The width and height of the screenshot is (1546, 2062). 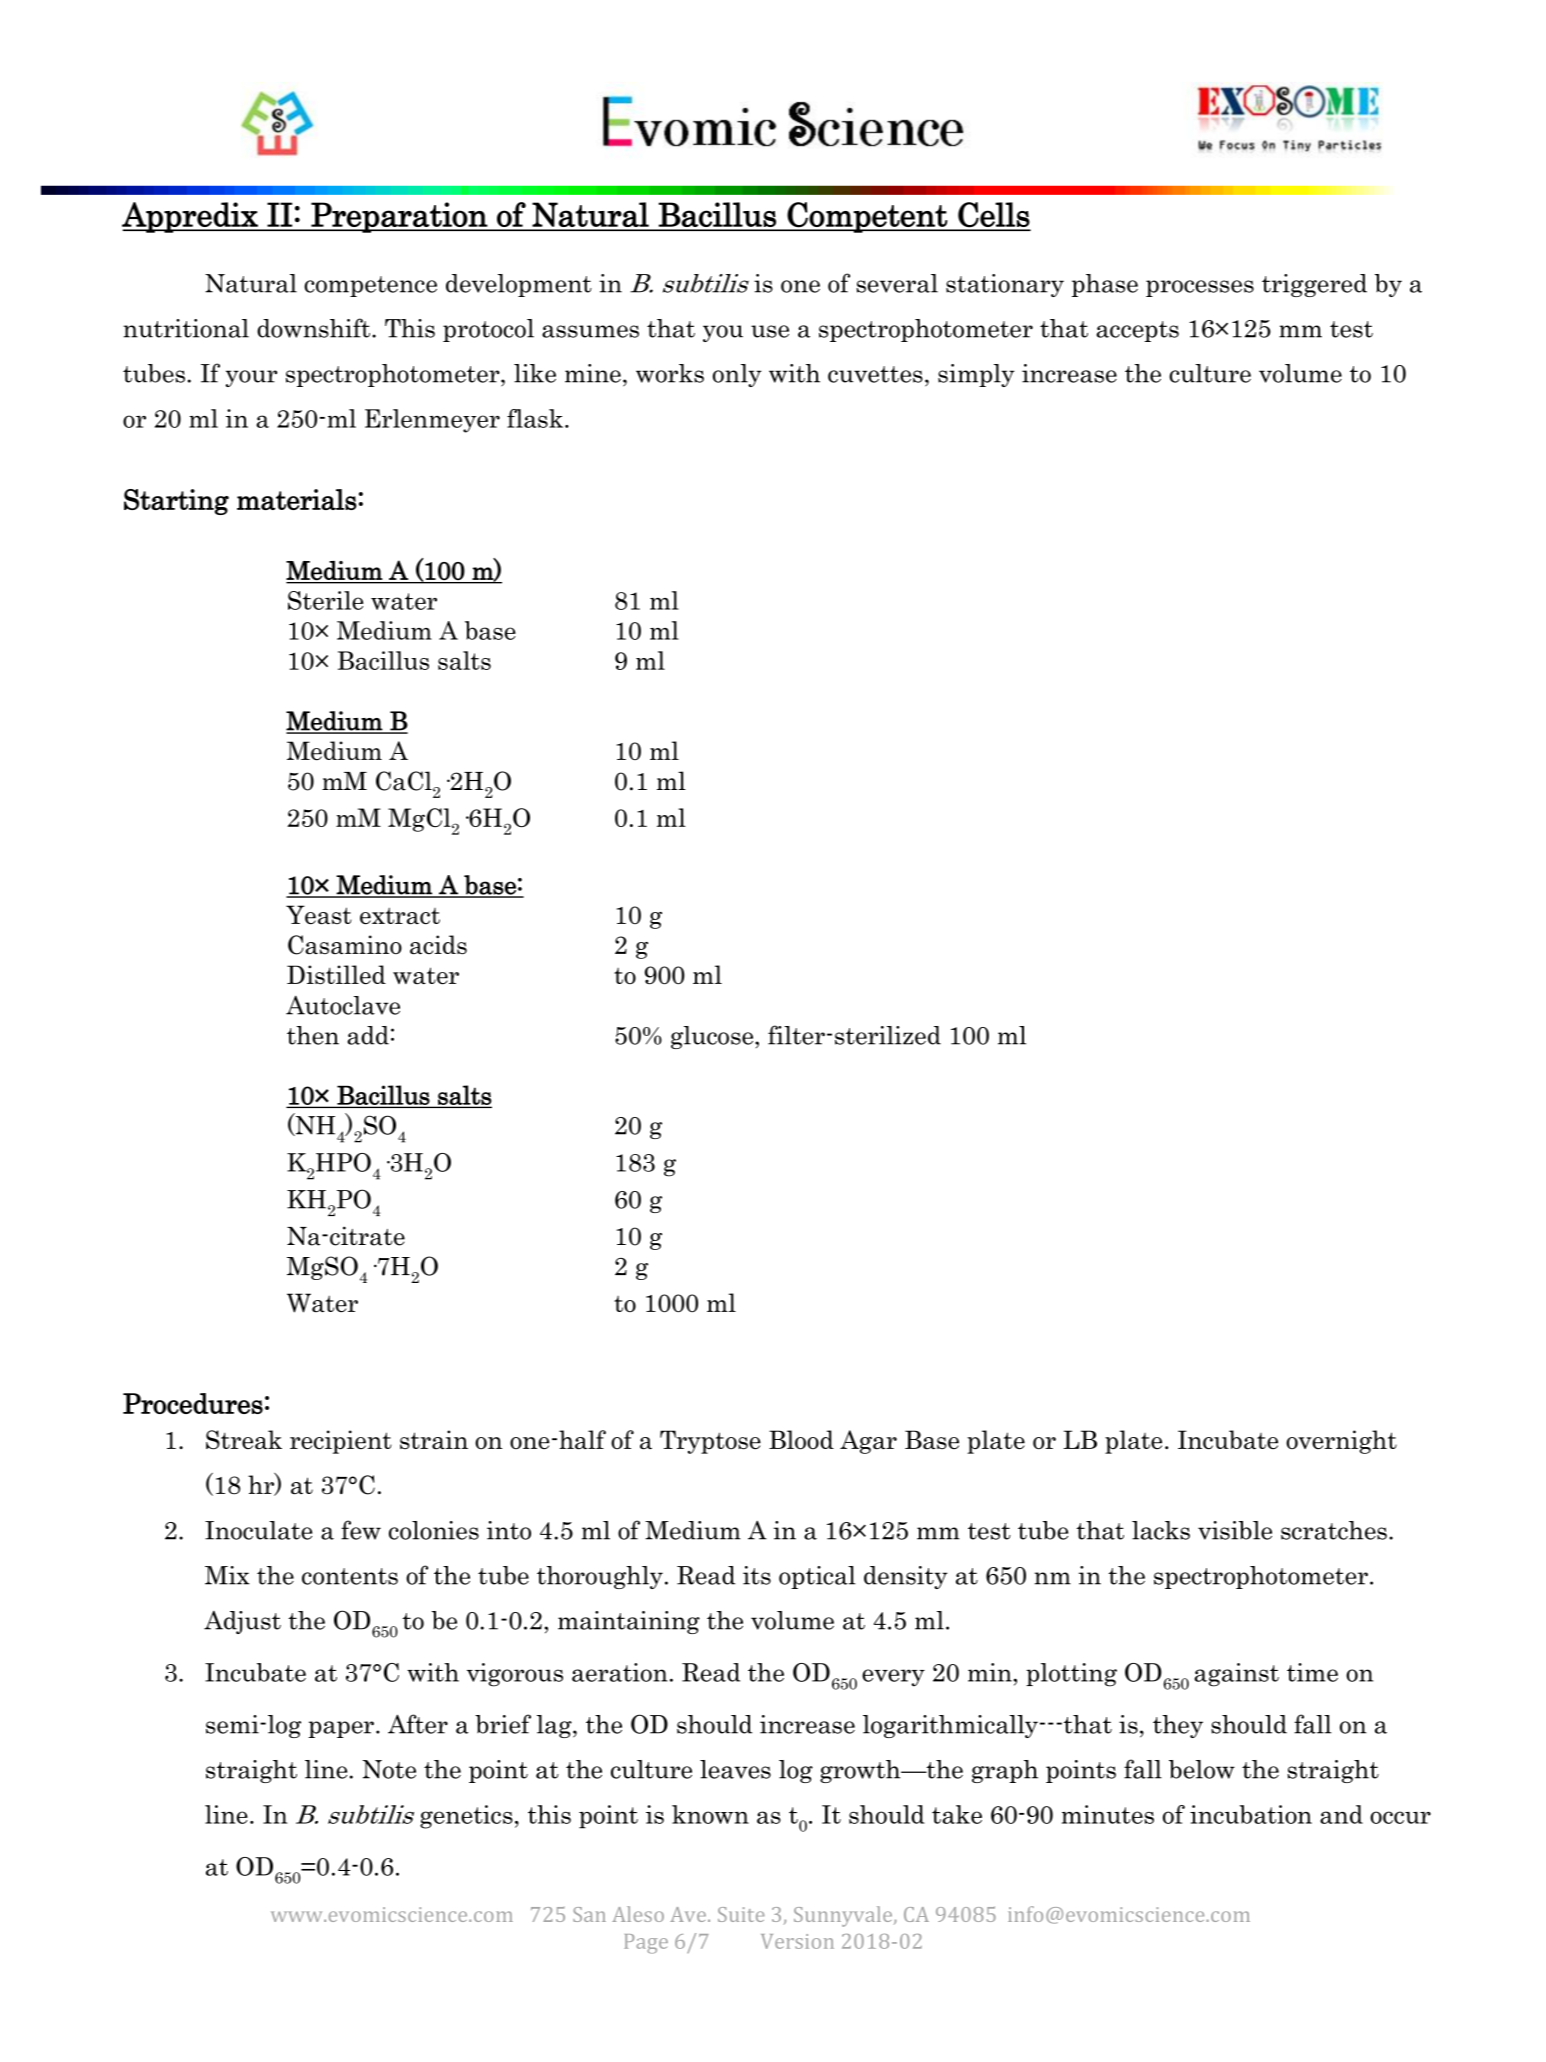 What do you see at coordinates (1200, 288) in the screenshot?
I see `processes` at bounding box center [1200, 288].
